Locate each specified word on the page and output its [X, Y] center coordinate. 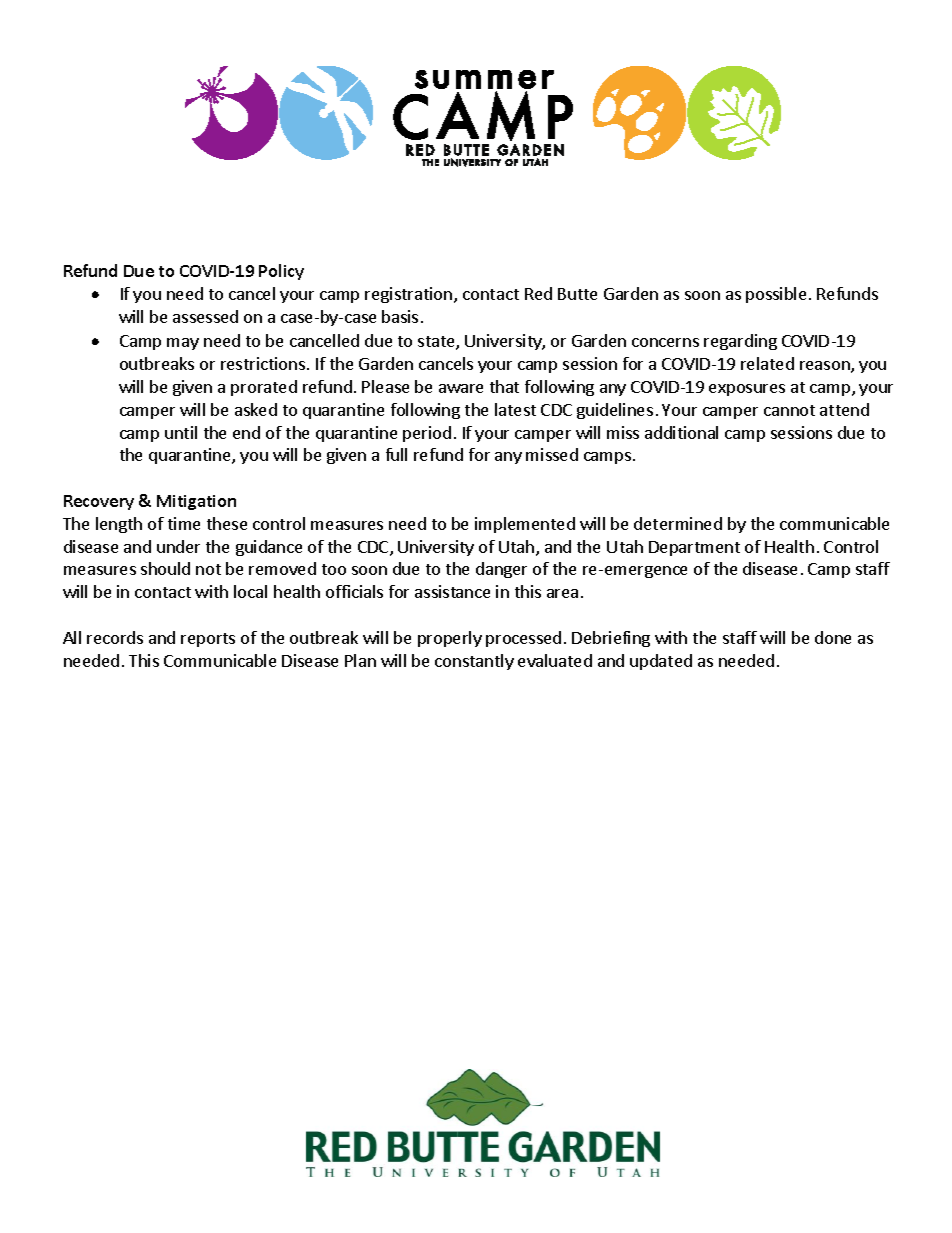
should [165, 568]
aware [461, 388]
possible [776, 295]
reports [208, 640]
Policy [281, 272]
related [767, 363]
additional [681, 432]
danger [501, 570]
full [396, 454]
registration [408, 295]
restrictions [263, 363]
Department [694, 548]
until [181, 432]
